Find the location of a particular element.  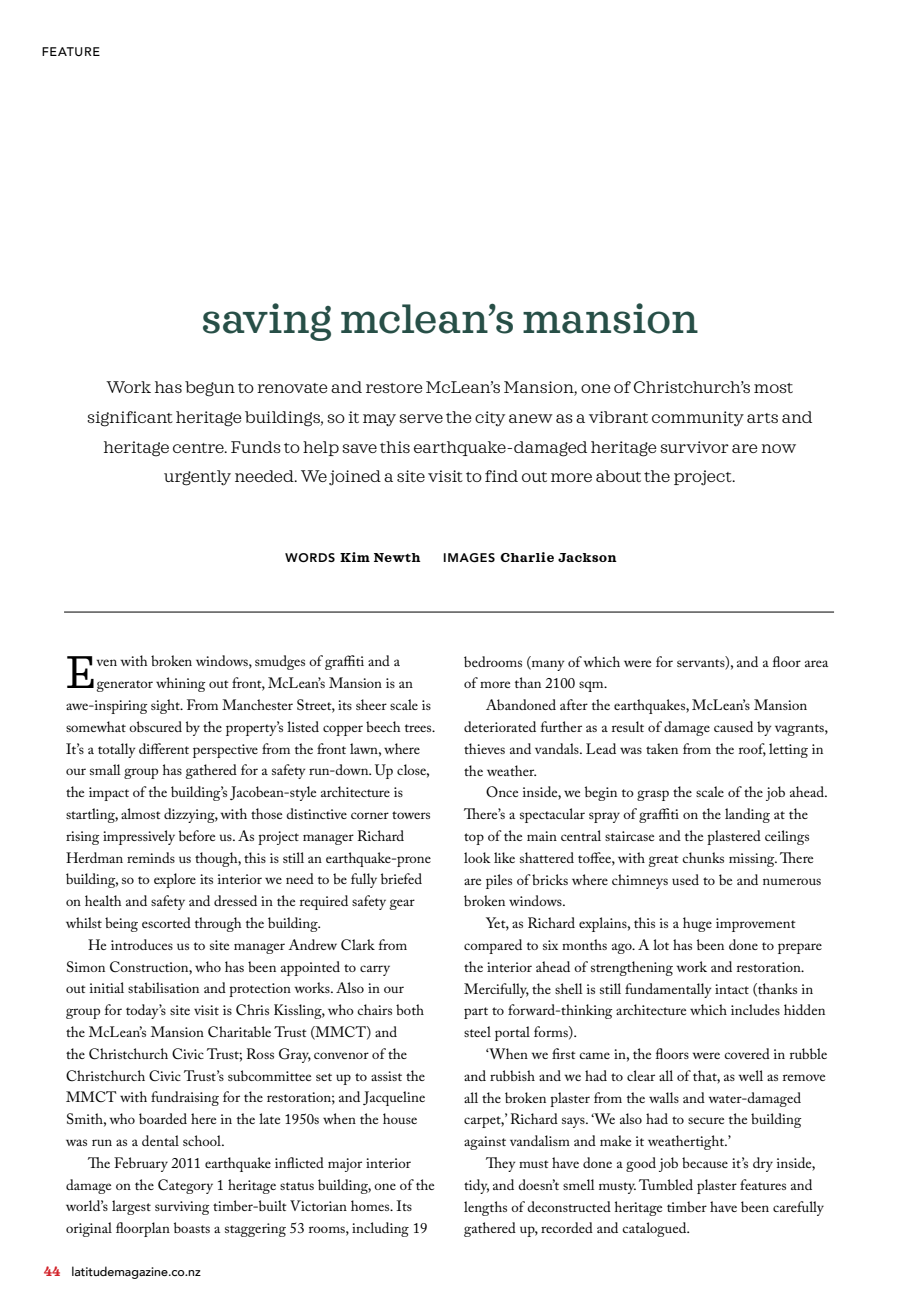

Tumbled is located at coordinates (666, 1184).
